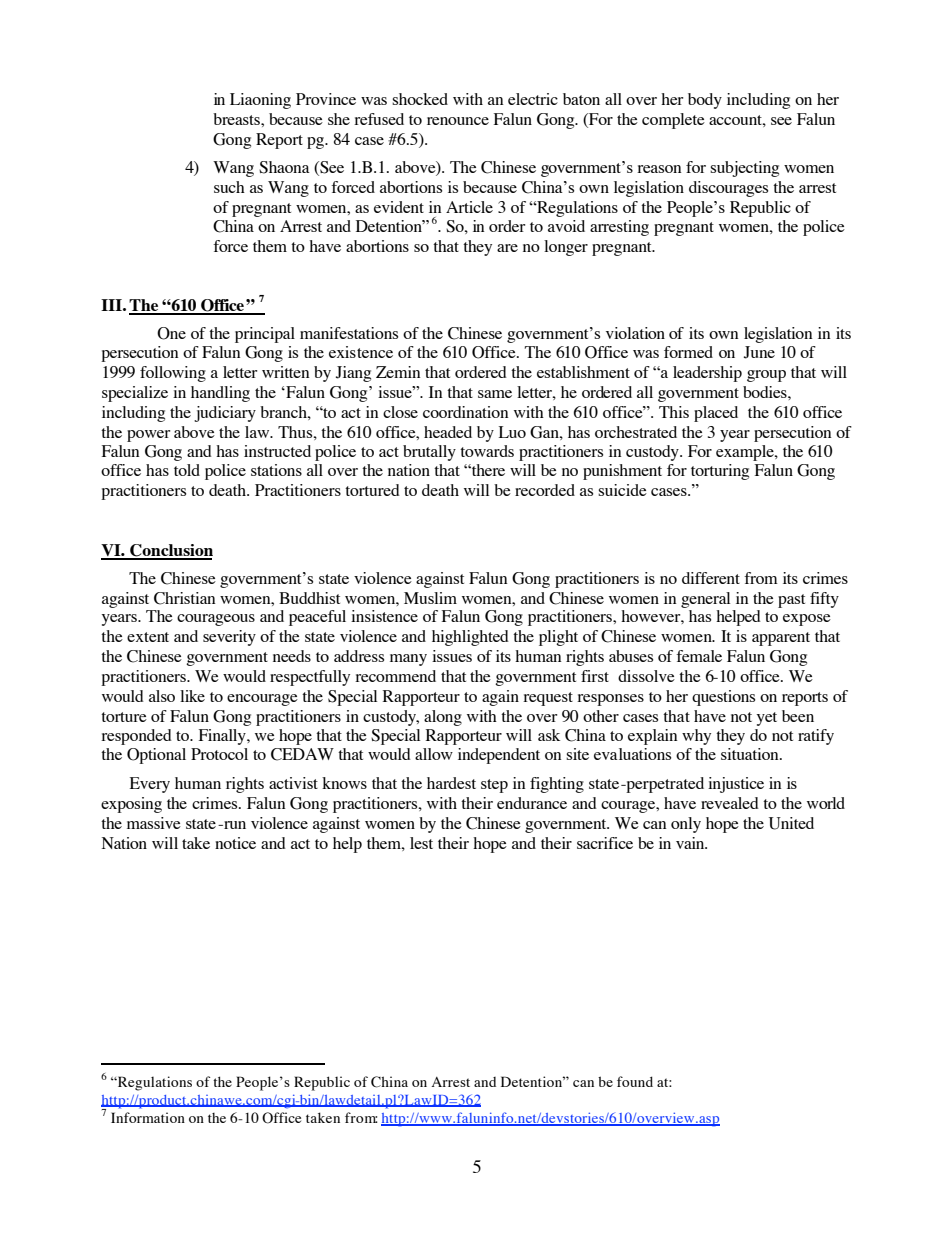 The height and width of the page is (1233, 952). Describe the element at coordinates (237, 119) in the page. I see `breasts` at that location.
